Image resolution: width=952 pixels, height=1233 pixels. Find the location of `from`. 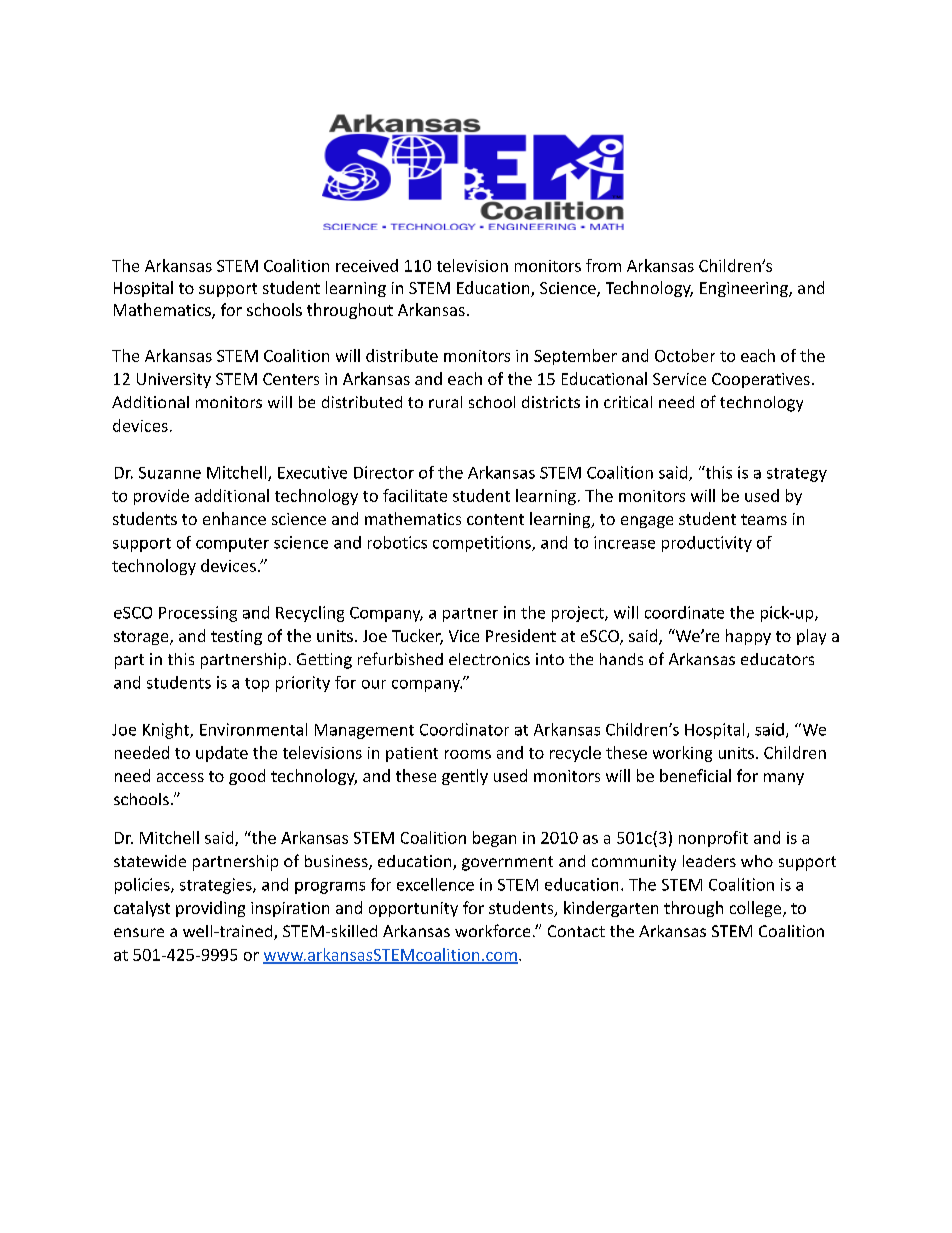

from is located at coordinates (603, 265).
